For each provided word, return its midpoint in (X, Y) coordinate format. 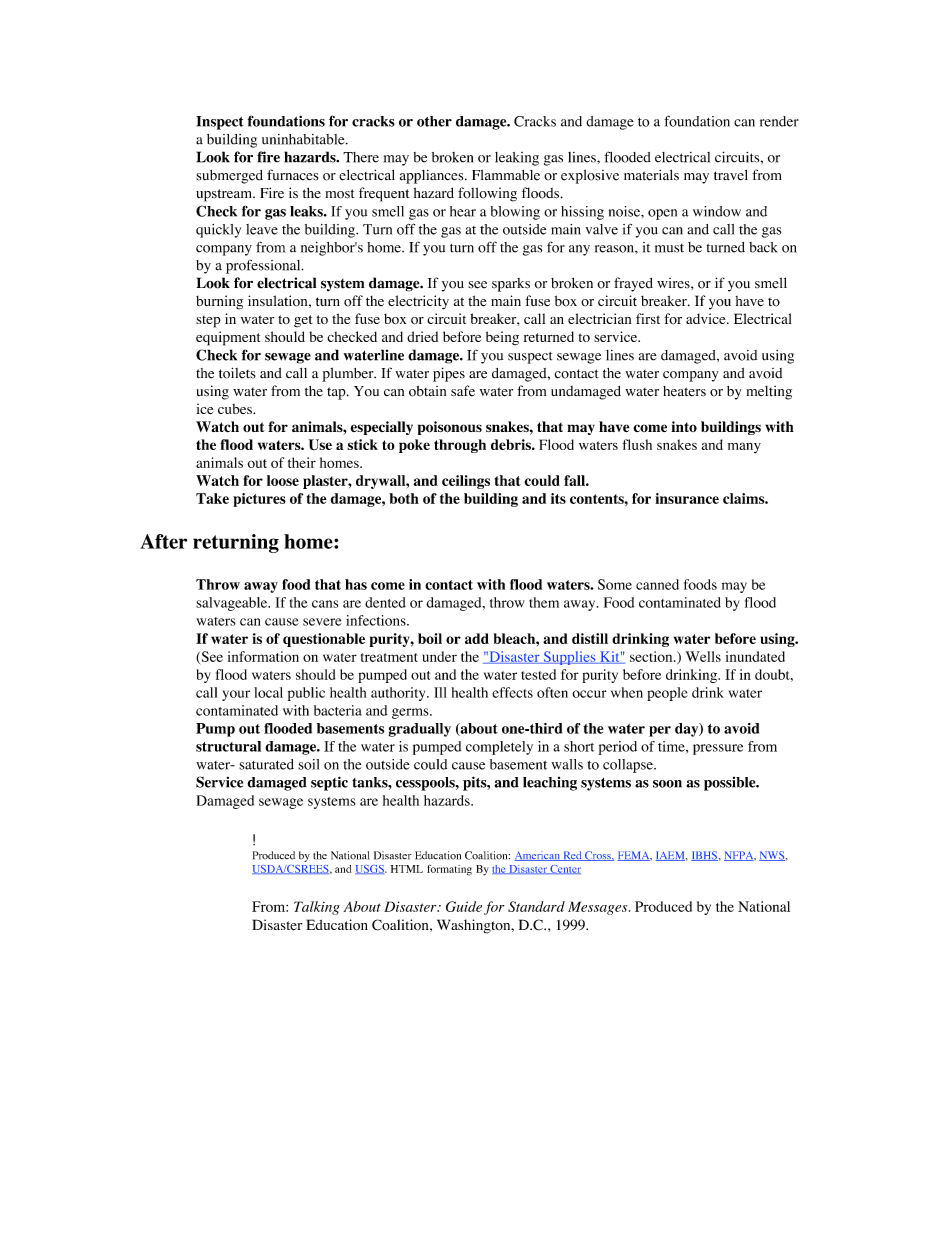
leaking (517, 159)
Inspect (219, 123)
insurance (687, 498)
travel (731, 175)
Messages (599, 908)
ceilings (466, 482)
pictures (259, 500)
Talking (317, 908)
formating (449, 870)
